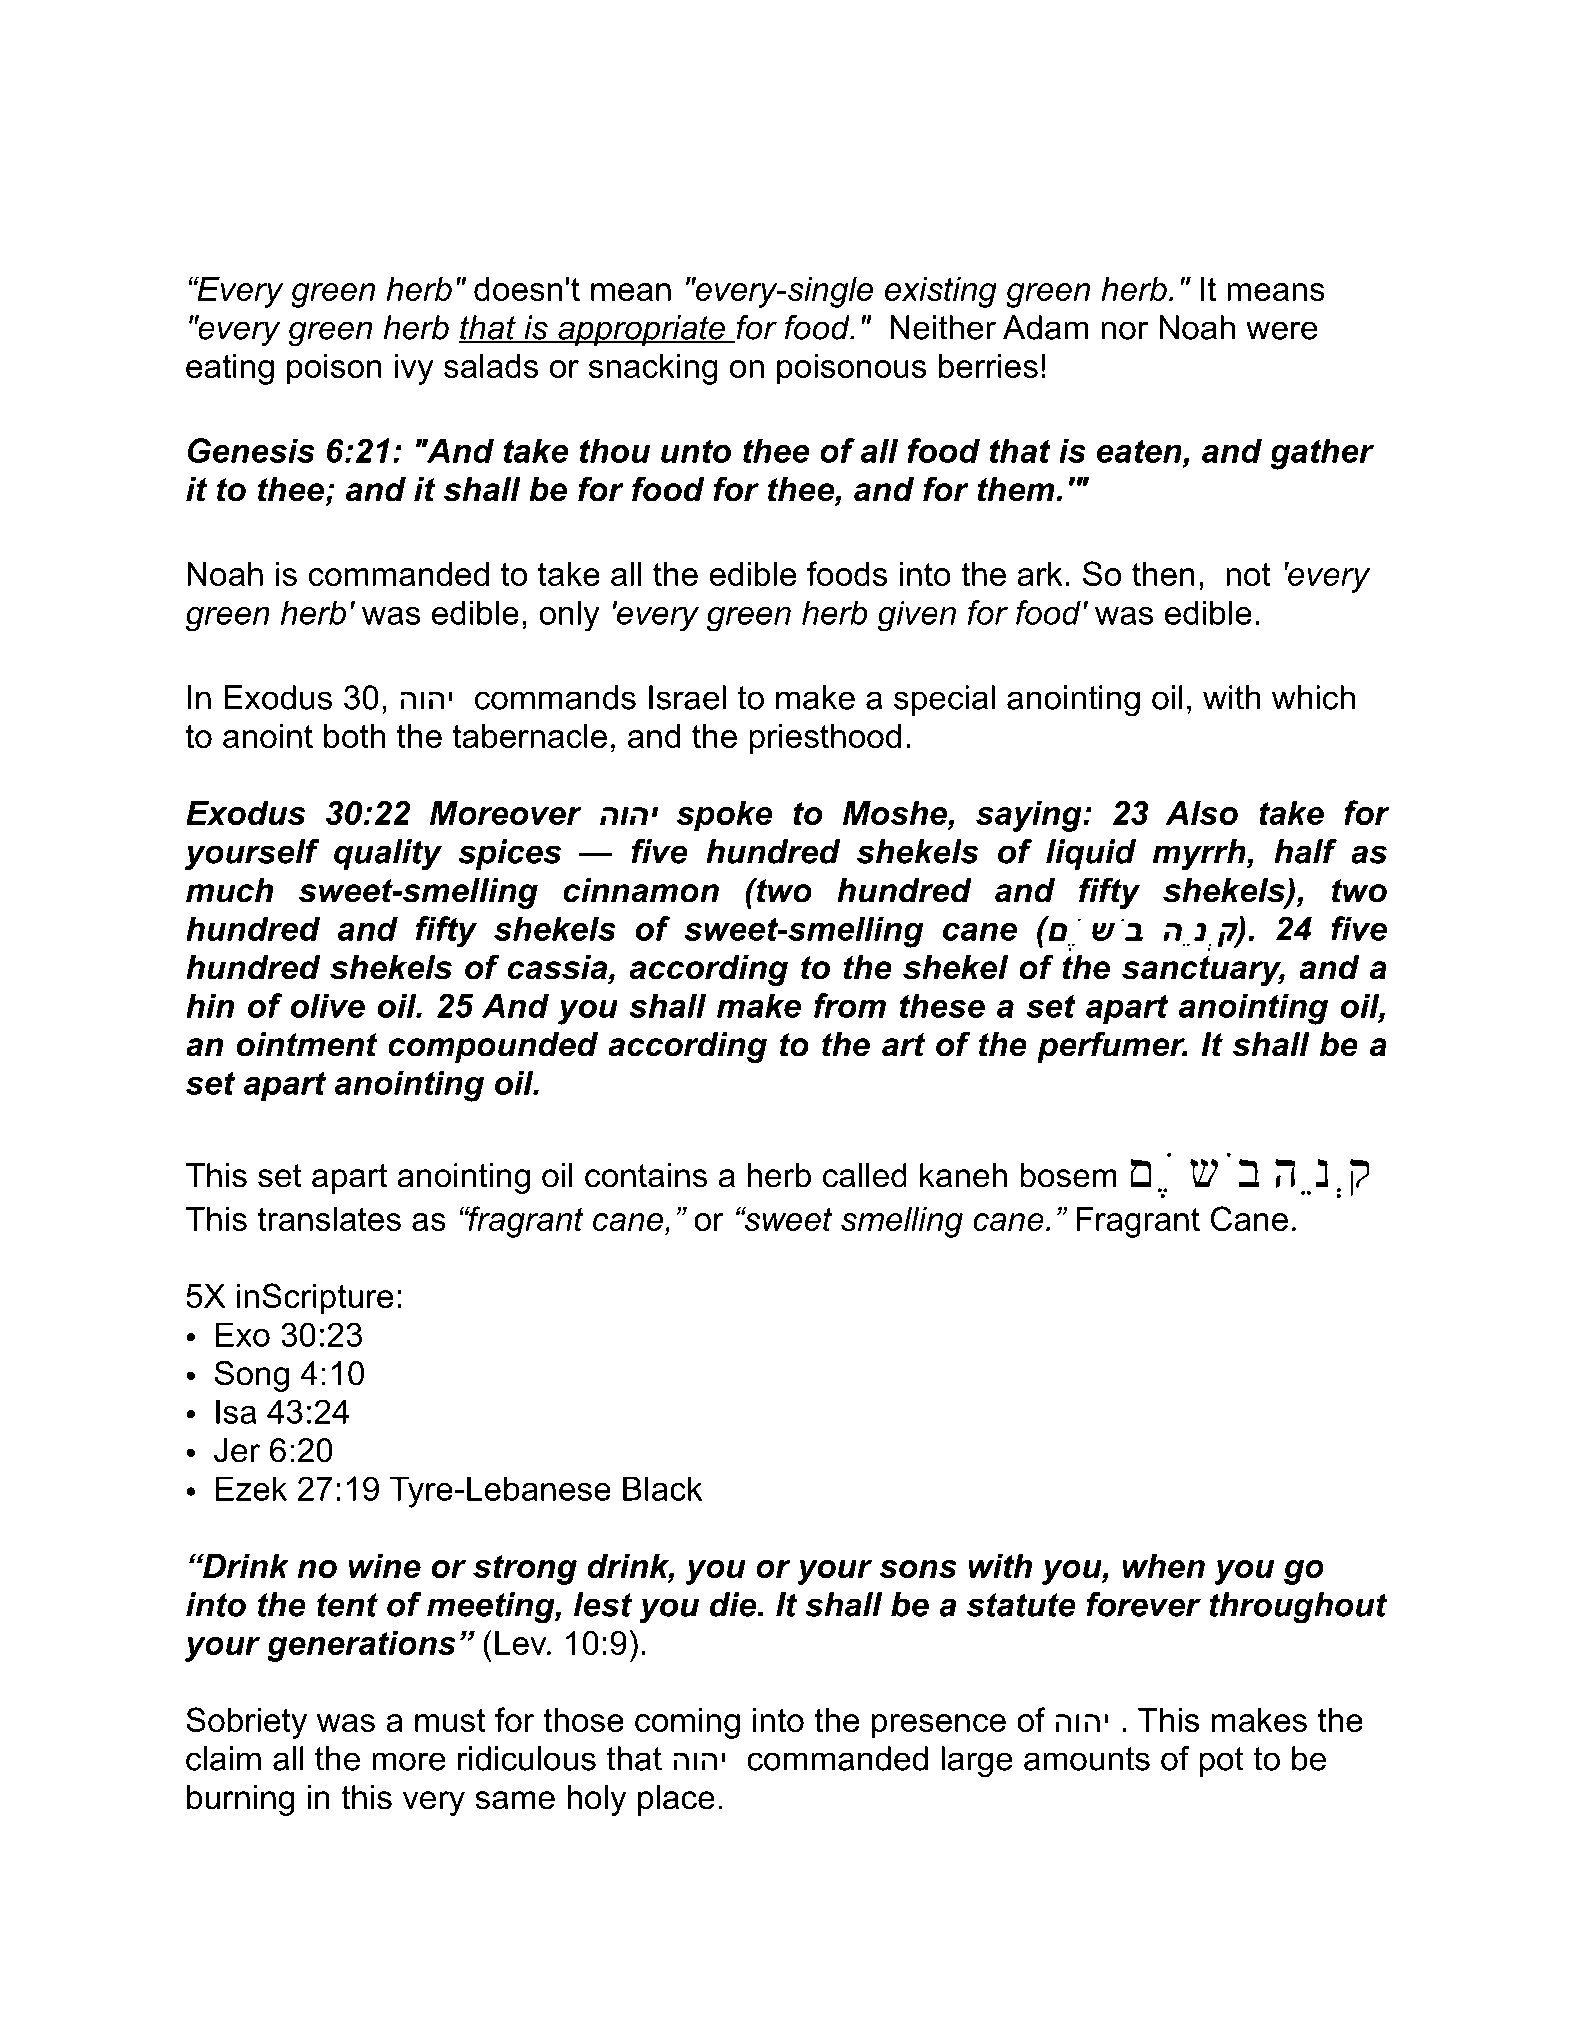 The image size is (1572, 2035). I want to click on translates, so click(329, 1219).
